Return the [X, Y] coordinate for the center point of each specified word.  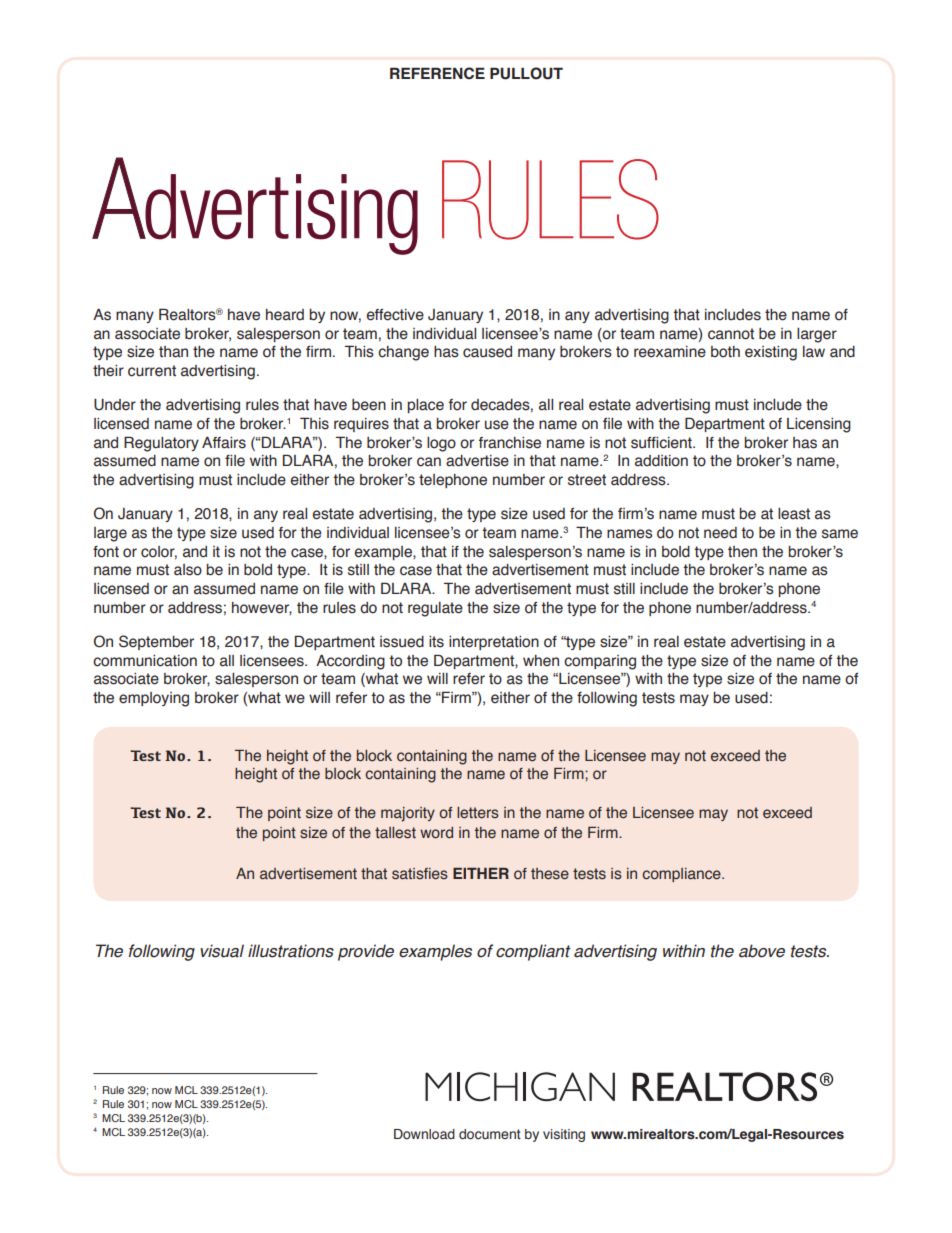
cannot [731, 334]
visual [222, 951]
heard [285, 315]
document [490, 1134]
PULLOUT [526, 73]
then [742, 552]
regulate [435, 609]
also [188, 570]
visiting [564, 1135]
